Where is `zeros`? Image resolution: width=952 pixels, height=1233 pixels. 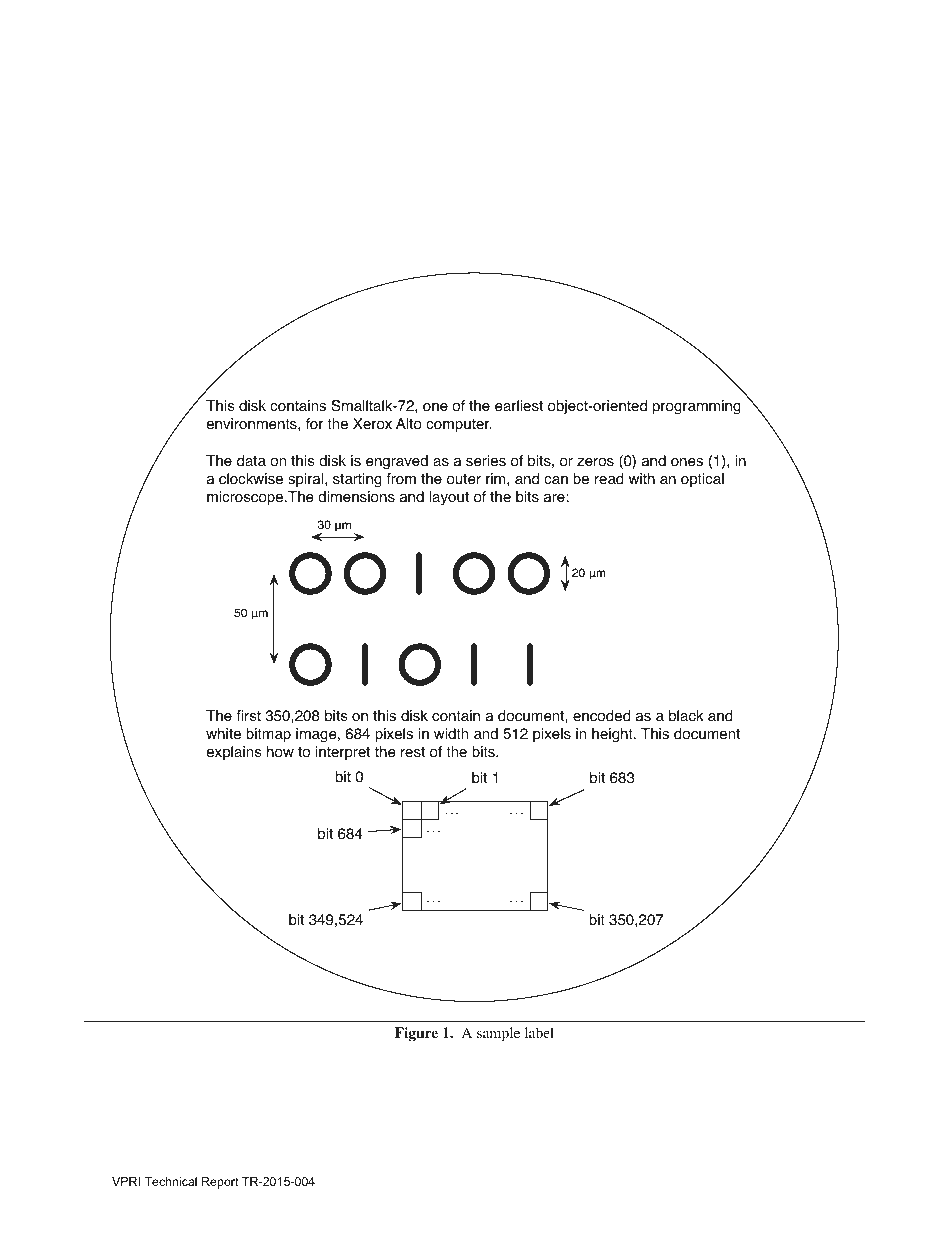
zeros is located at coordinates (595, 462).
